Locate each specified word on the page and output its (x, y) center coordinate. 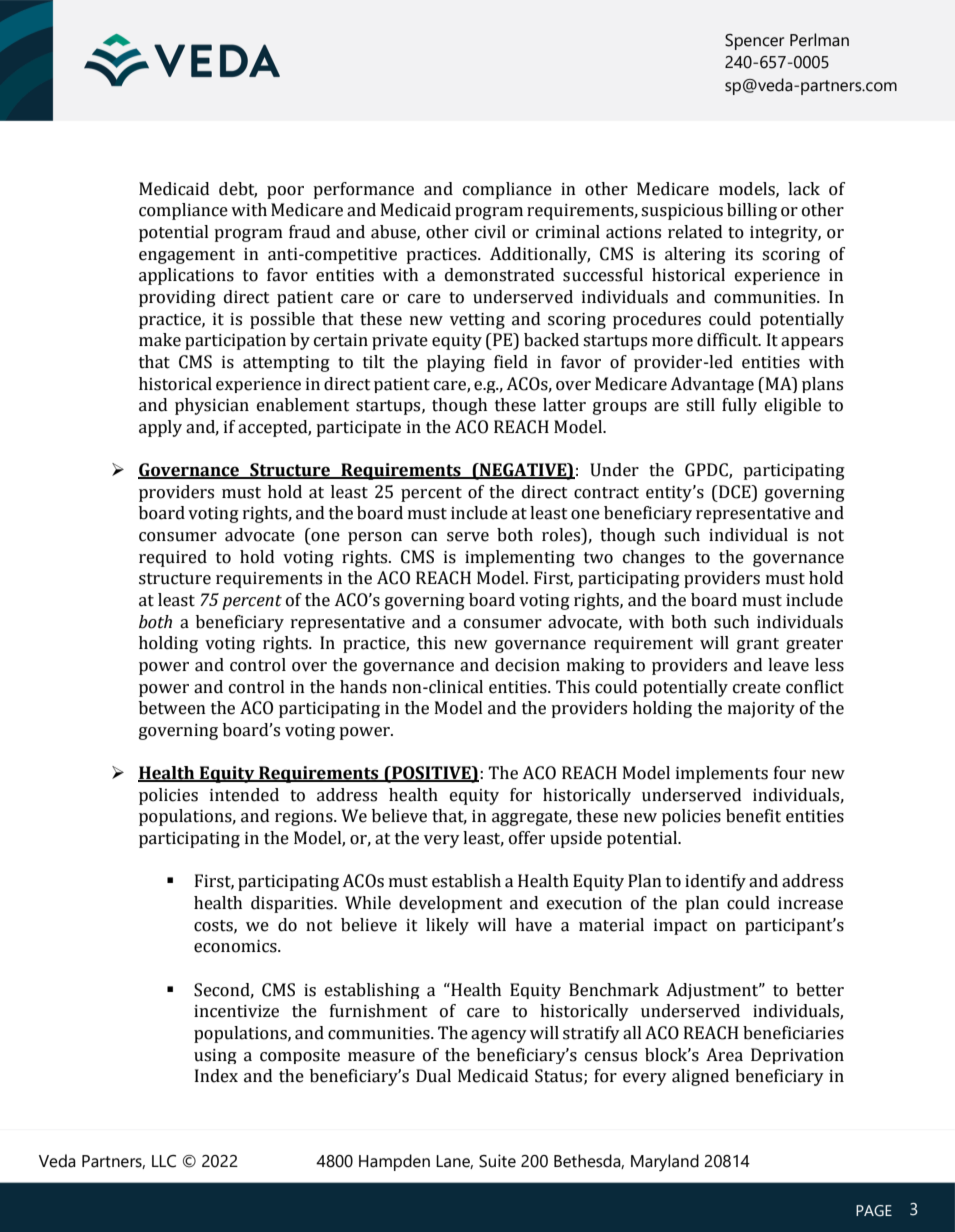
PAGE (874, 1210)
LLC (164, 1161)
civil (490, 232)
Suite (497, 1161)
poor (285, 192)
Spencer (754, 42)
